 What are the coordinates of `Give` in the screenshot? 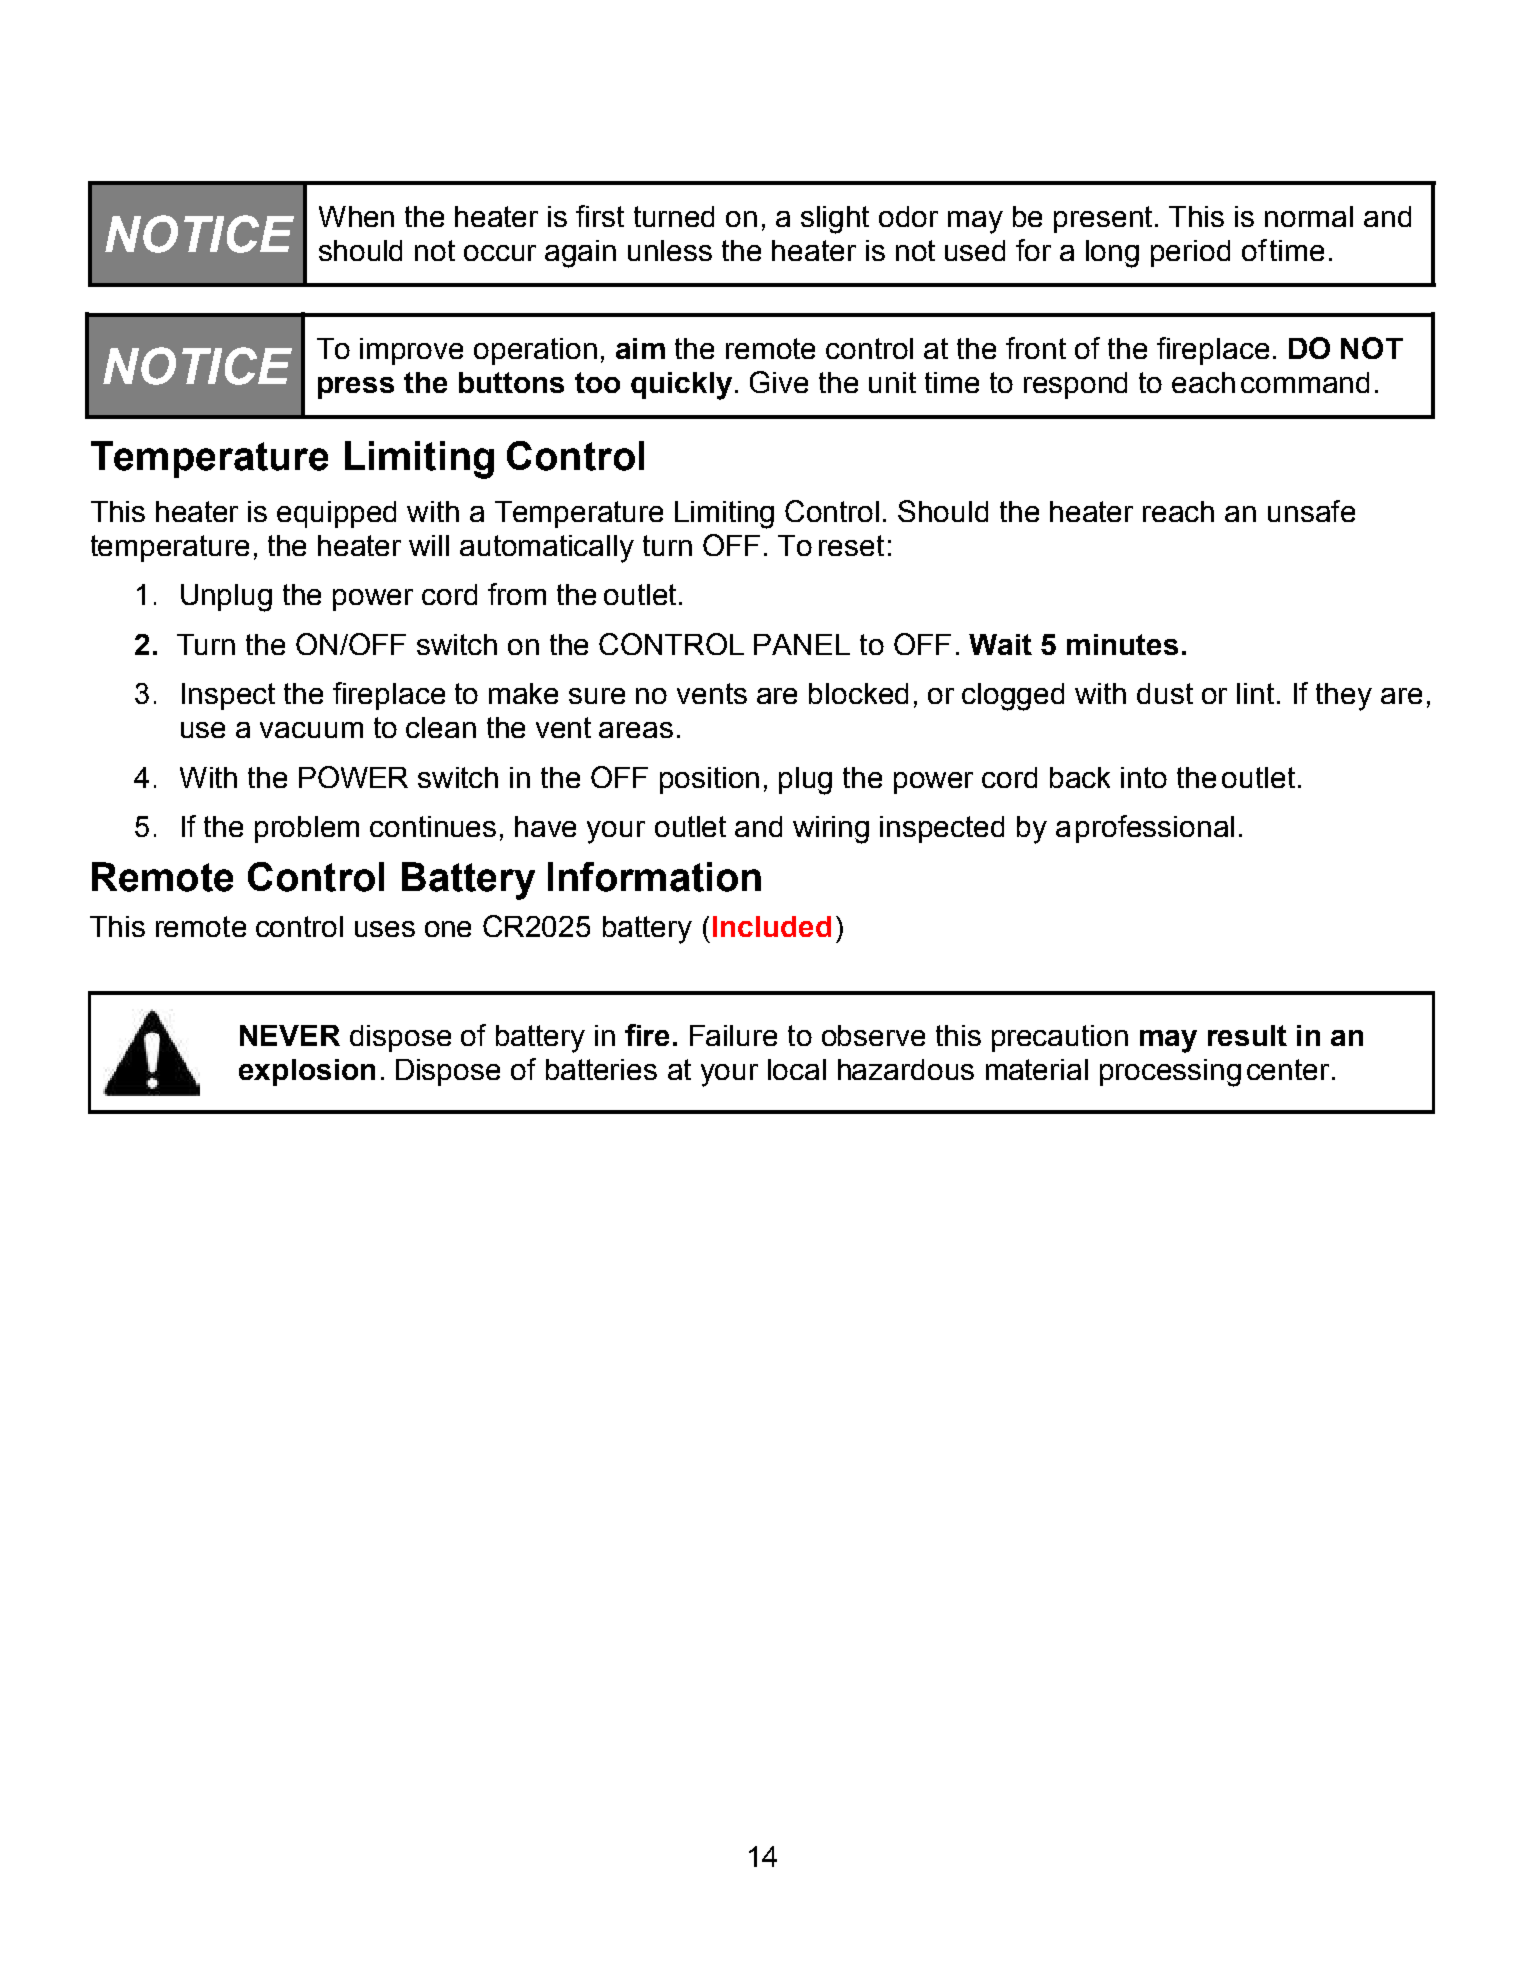 It's located at (779, 382).
